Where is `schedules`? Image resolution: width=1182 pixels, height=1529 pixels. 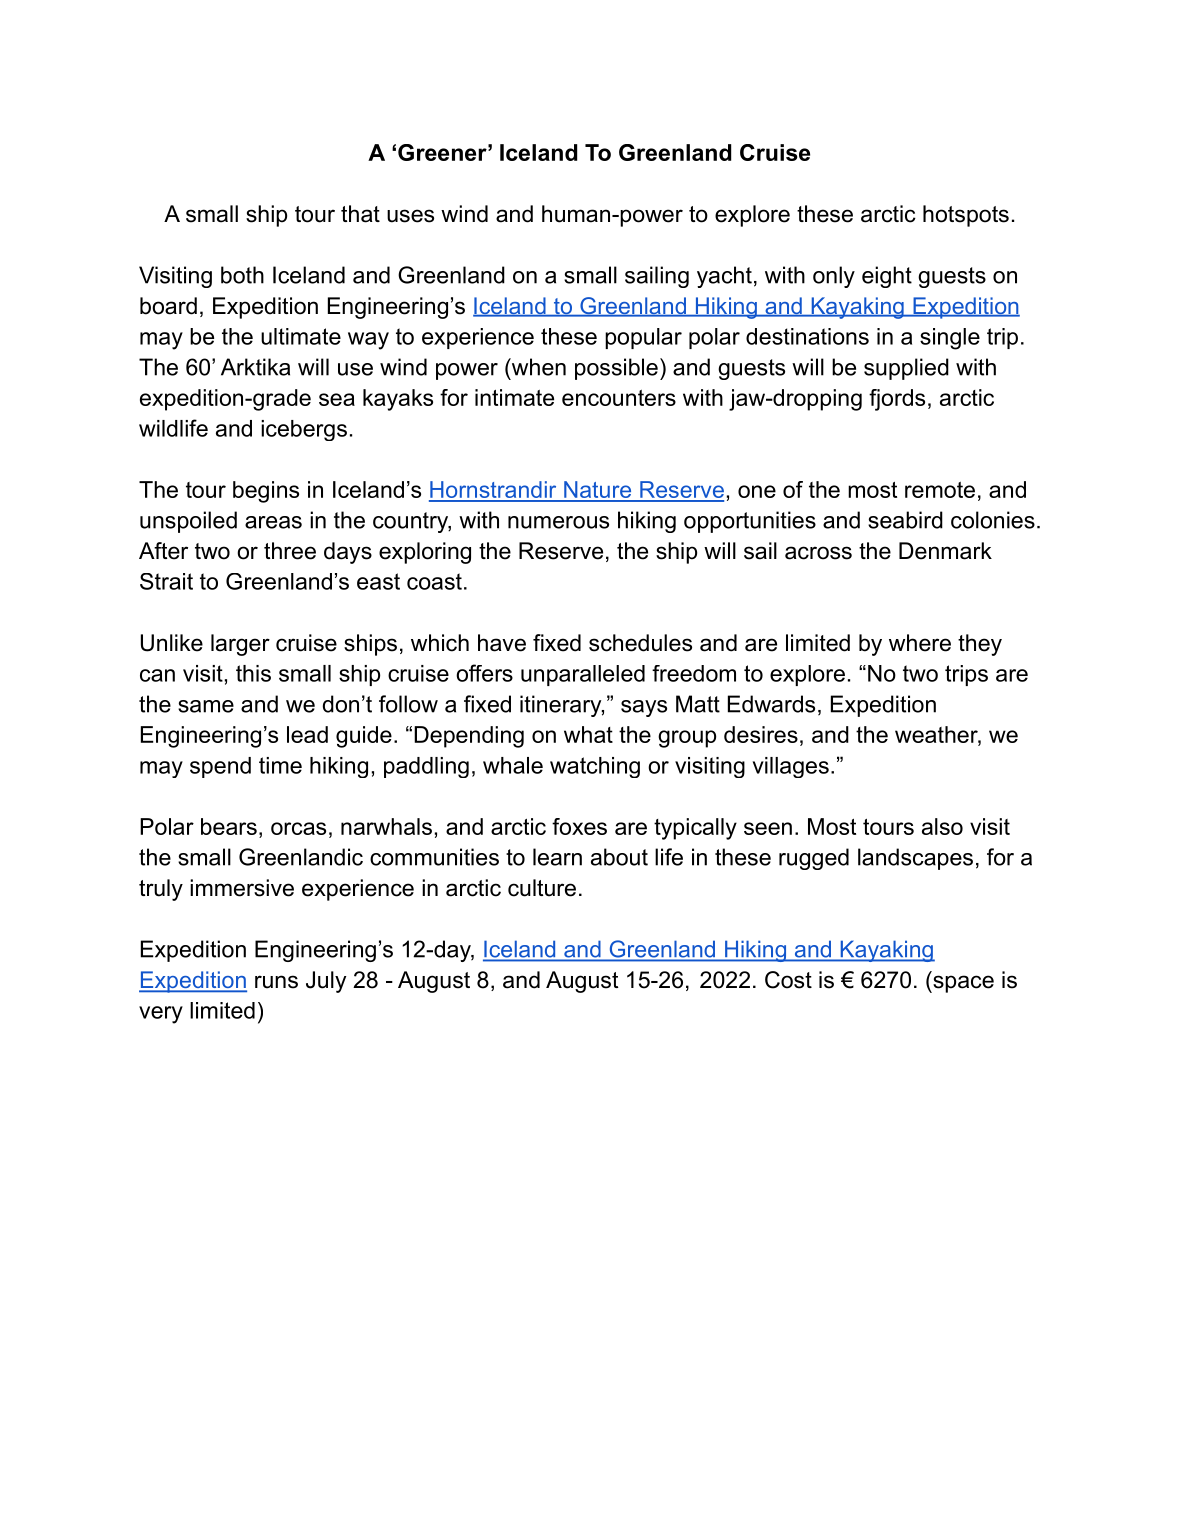 schedules is located at coordinates (640, 643).
